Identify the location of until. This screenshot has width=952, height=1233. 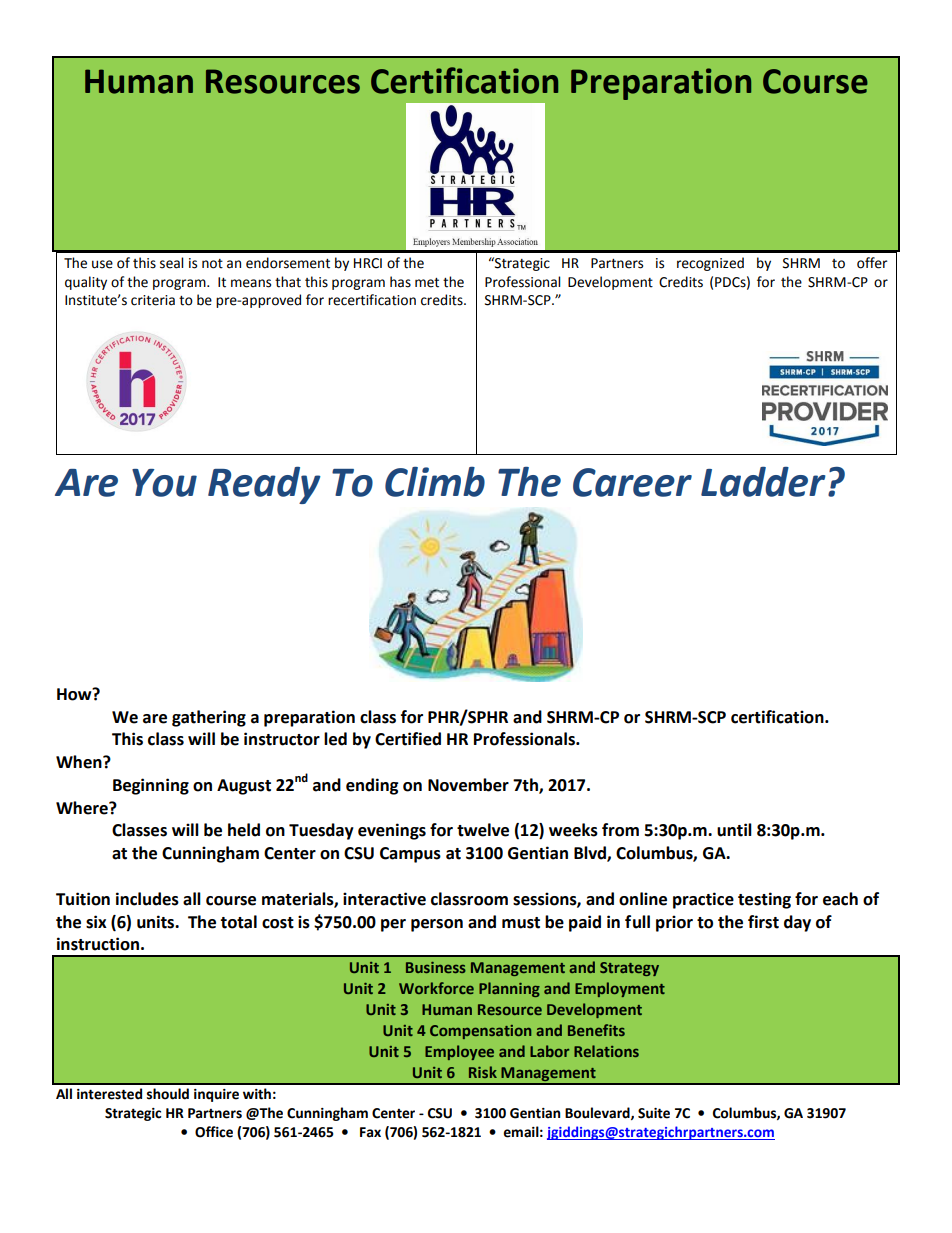
(734, 830).
